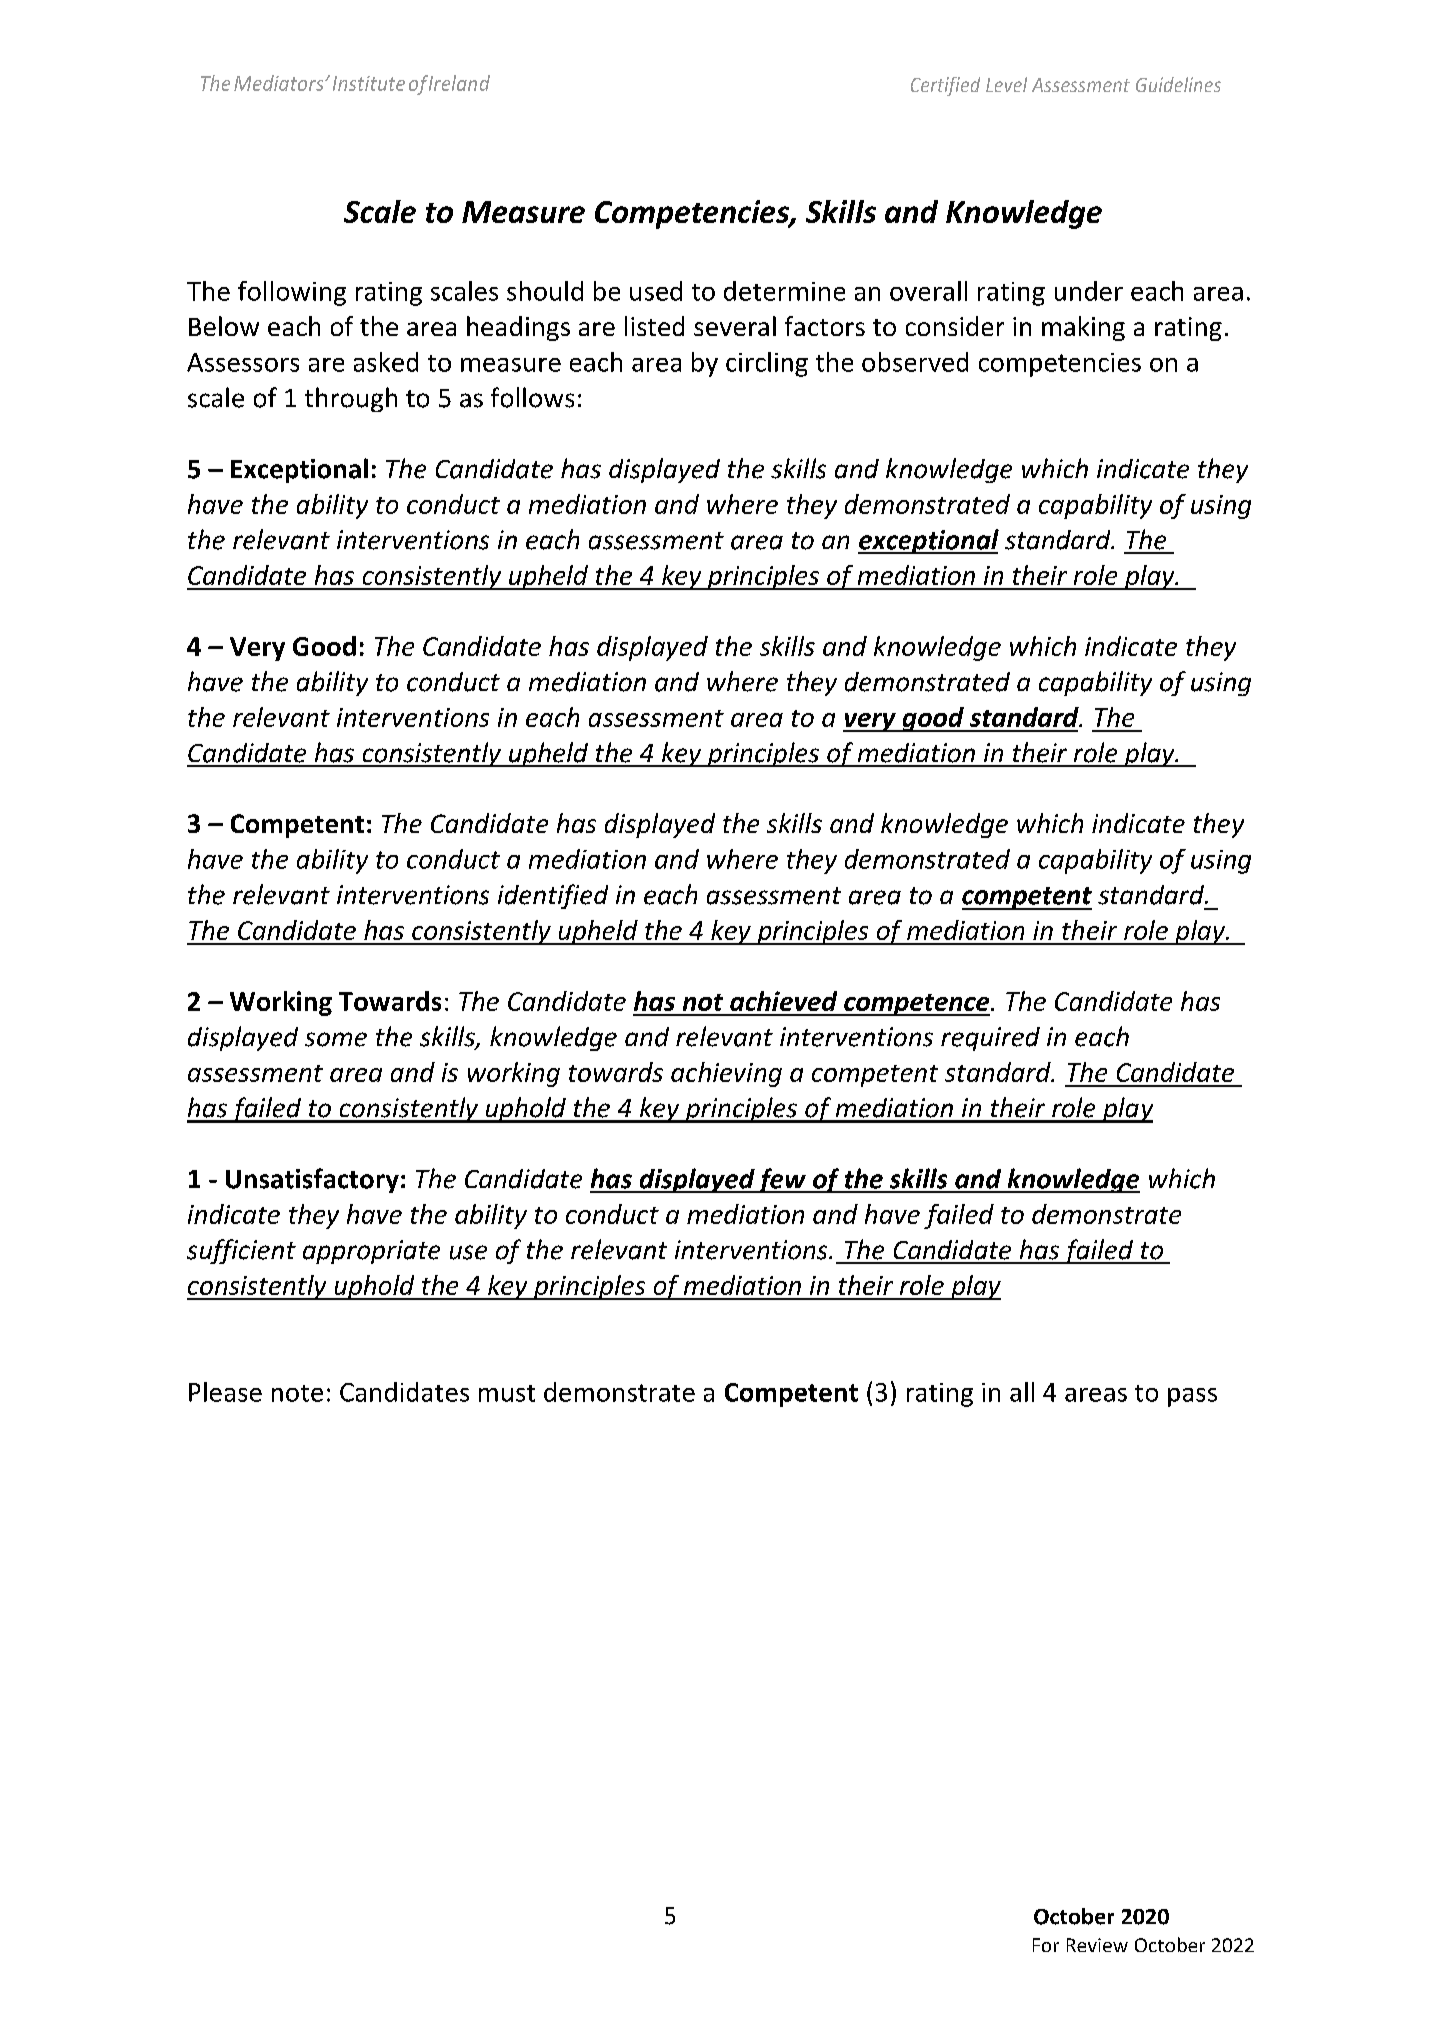 Image resolution: width=1444 pixels, height=2042 pixels. What do you see at coordinates (726, 1074) in the screenshot?
I see `achieving` at bounding box center [726, 1074].
